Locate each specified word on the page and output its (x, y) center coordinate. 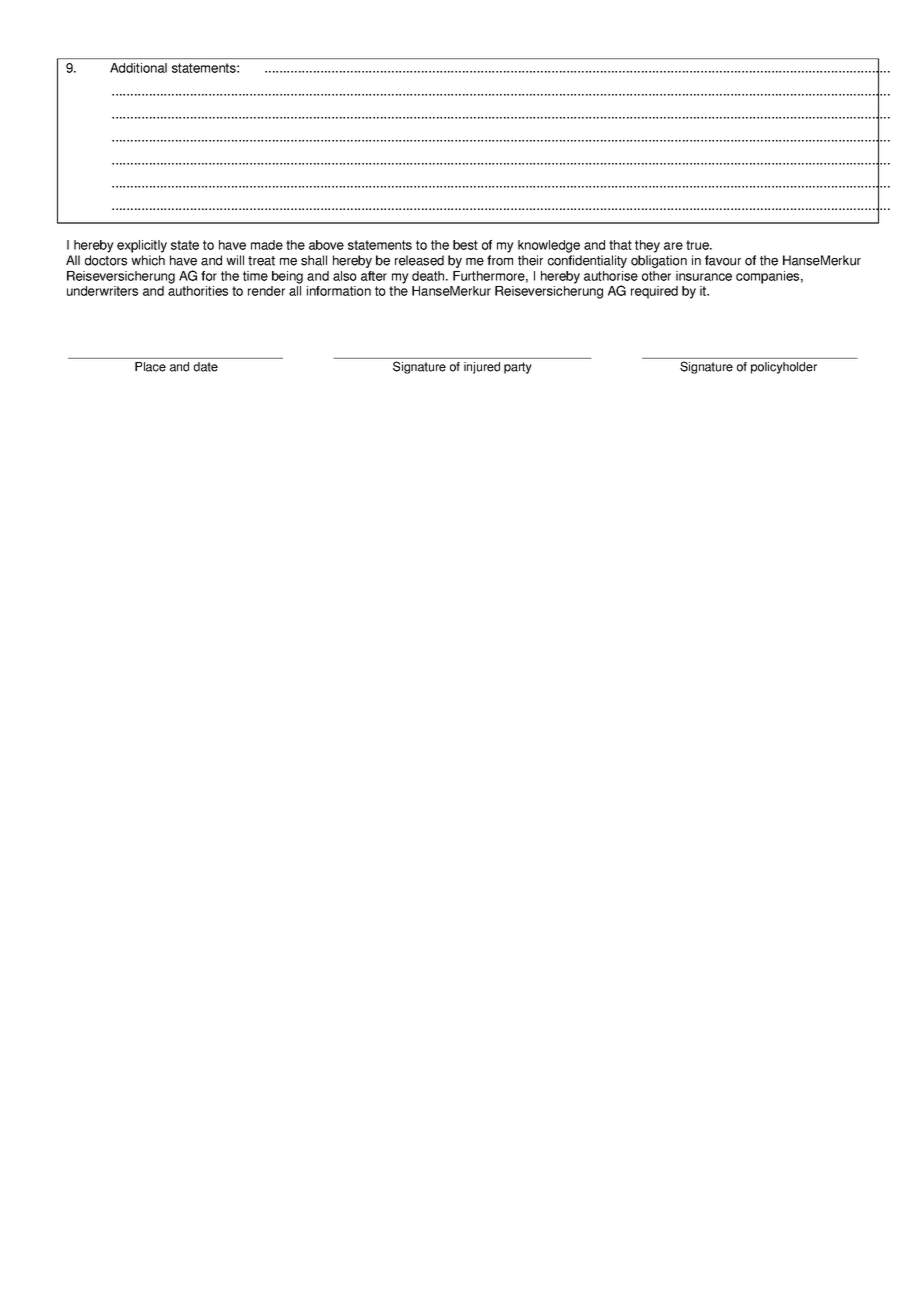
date (206, 367)
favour (723, 260)
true (698, 245)
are (673, 246)
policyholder (784, 368)
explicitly (142, 246)
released (419, 260)
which (148, 260)
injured (482, 368)
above (326, 245)
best (465, 245)
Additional (138, 68)
